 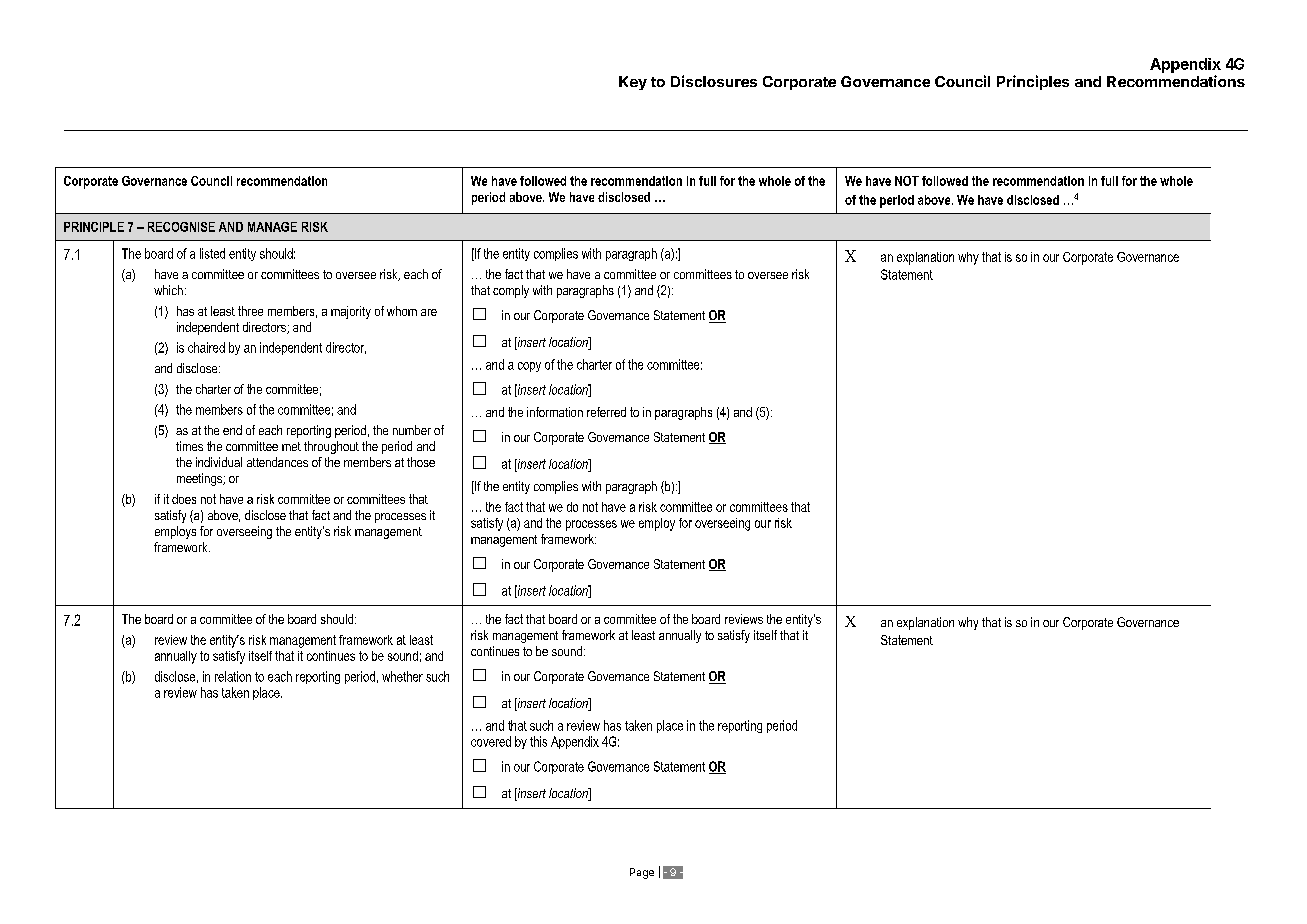 I want to click on covered, so click(x=491, y=741).
